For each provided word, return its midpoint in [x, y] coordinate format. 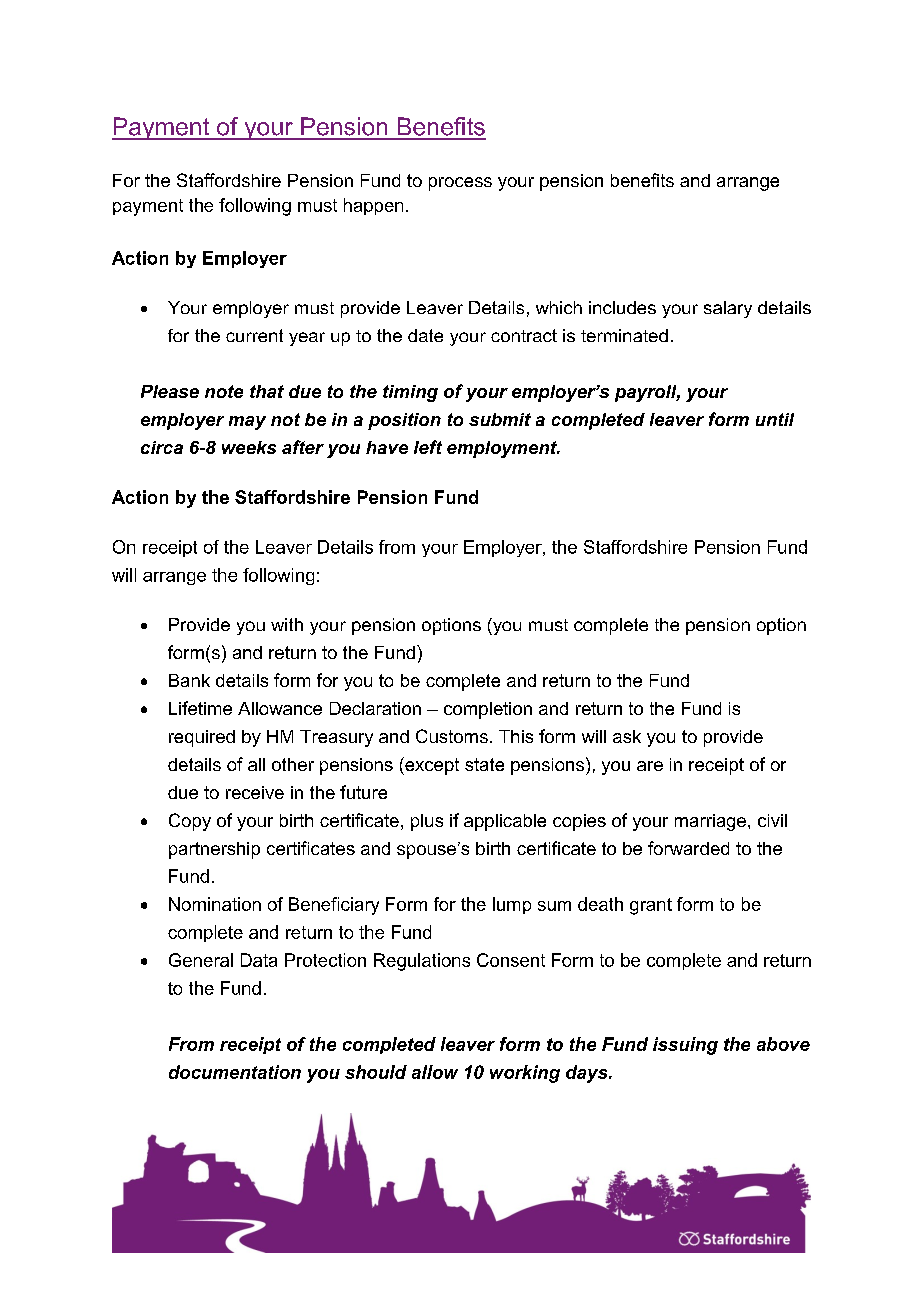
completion [488, 710]
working [525, 1074]
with [287, 624]
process [460, 184]
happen [373, 206]
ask [627, 736]
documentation [235, 1072]
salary [728, 309]
